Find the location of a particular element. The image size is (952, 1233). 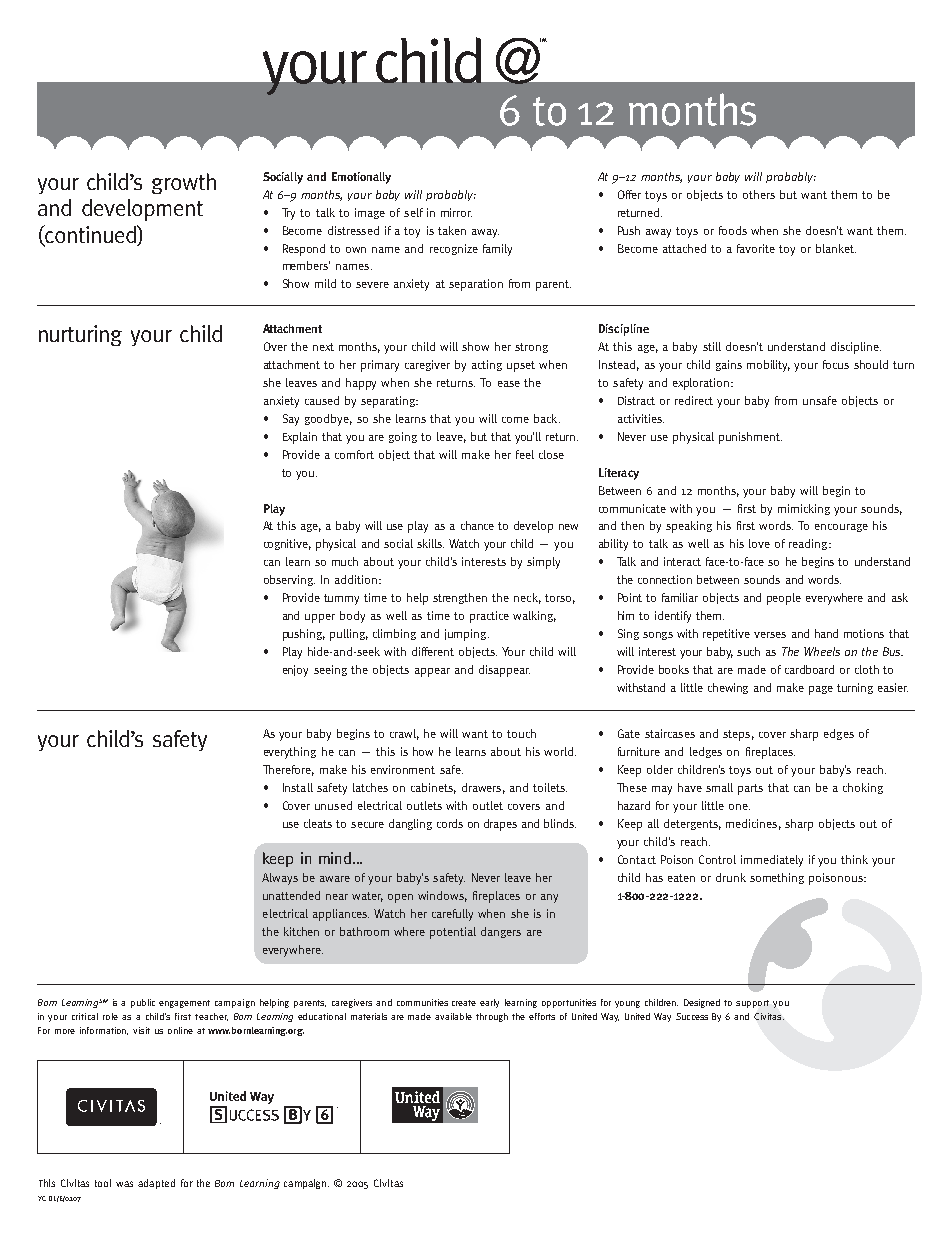

different is located at coordinates (433, 651).
